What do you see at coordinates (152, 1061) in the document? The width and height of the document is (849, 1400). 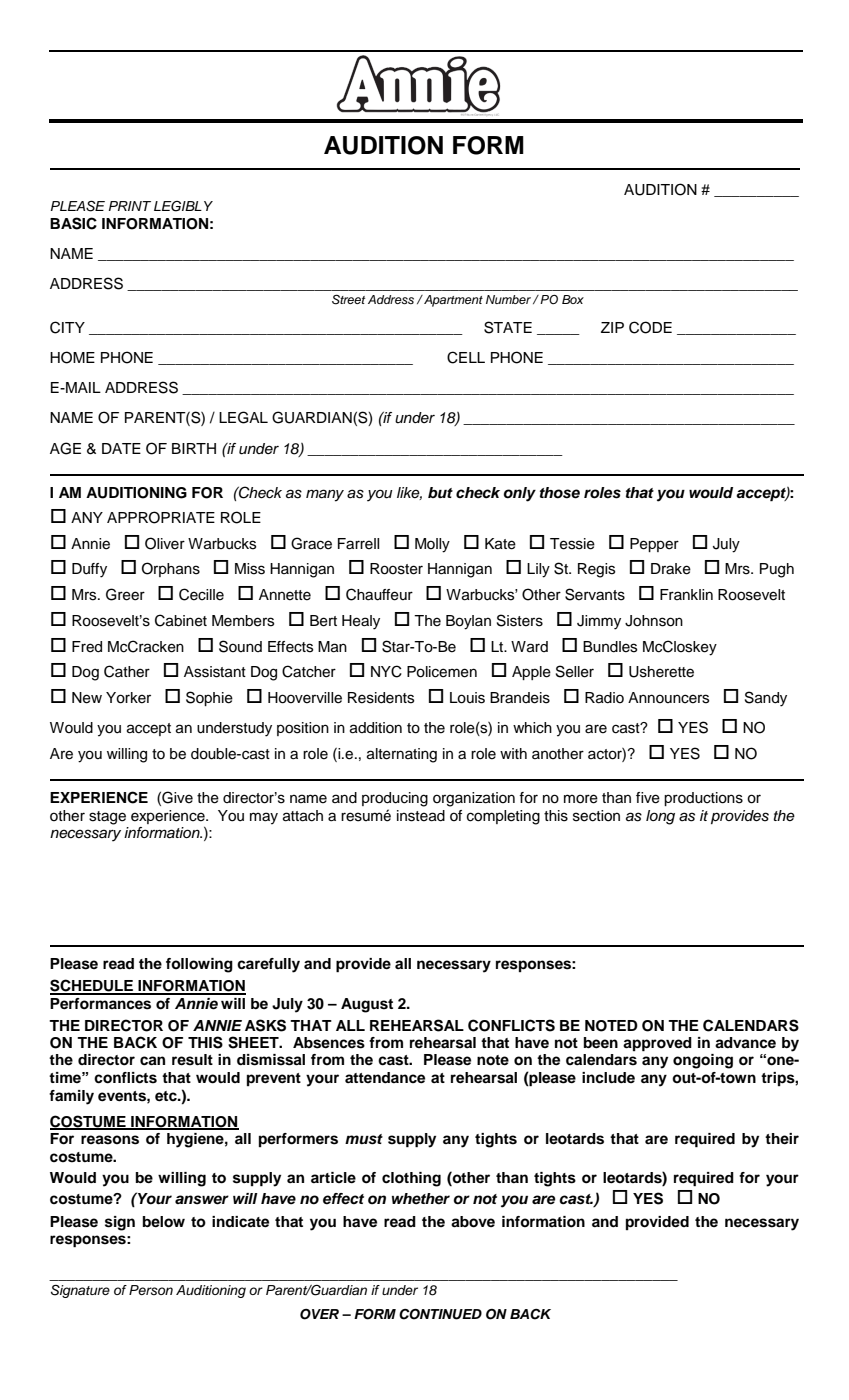 I see `can` at bounding box center [152, 1061].
